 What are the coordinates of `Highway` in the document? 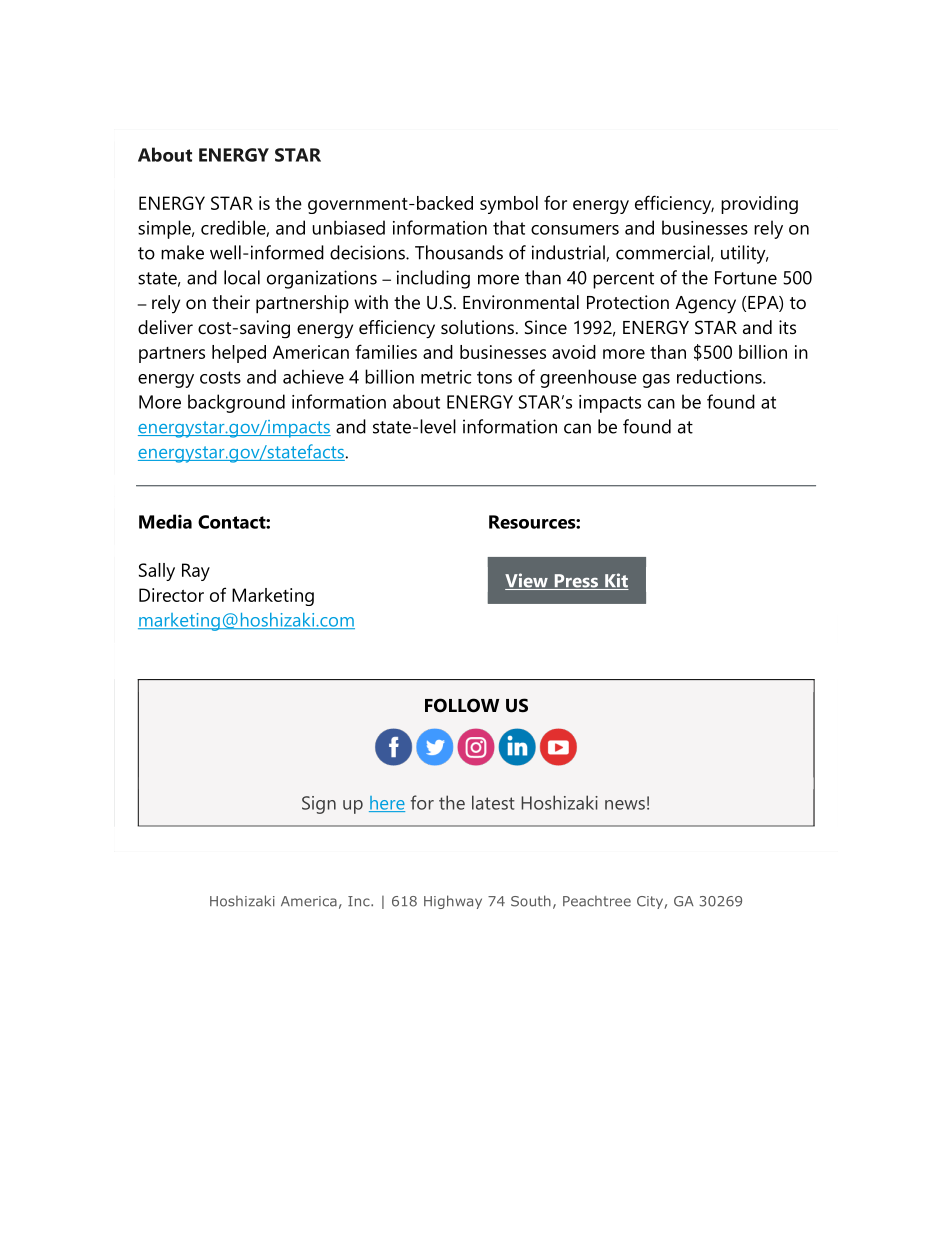 It's located at (453, 902).
